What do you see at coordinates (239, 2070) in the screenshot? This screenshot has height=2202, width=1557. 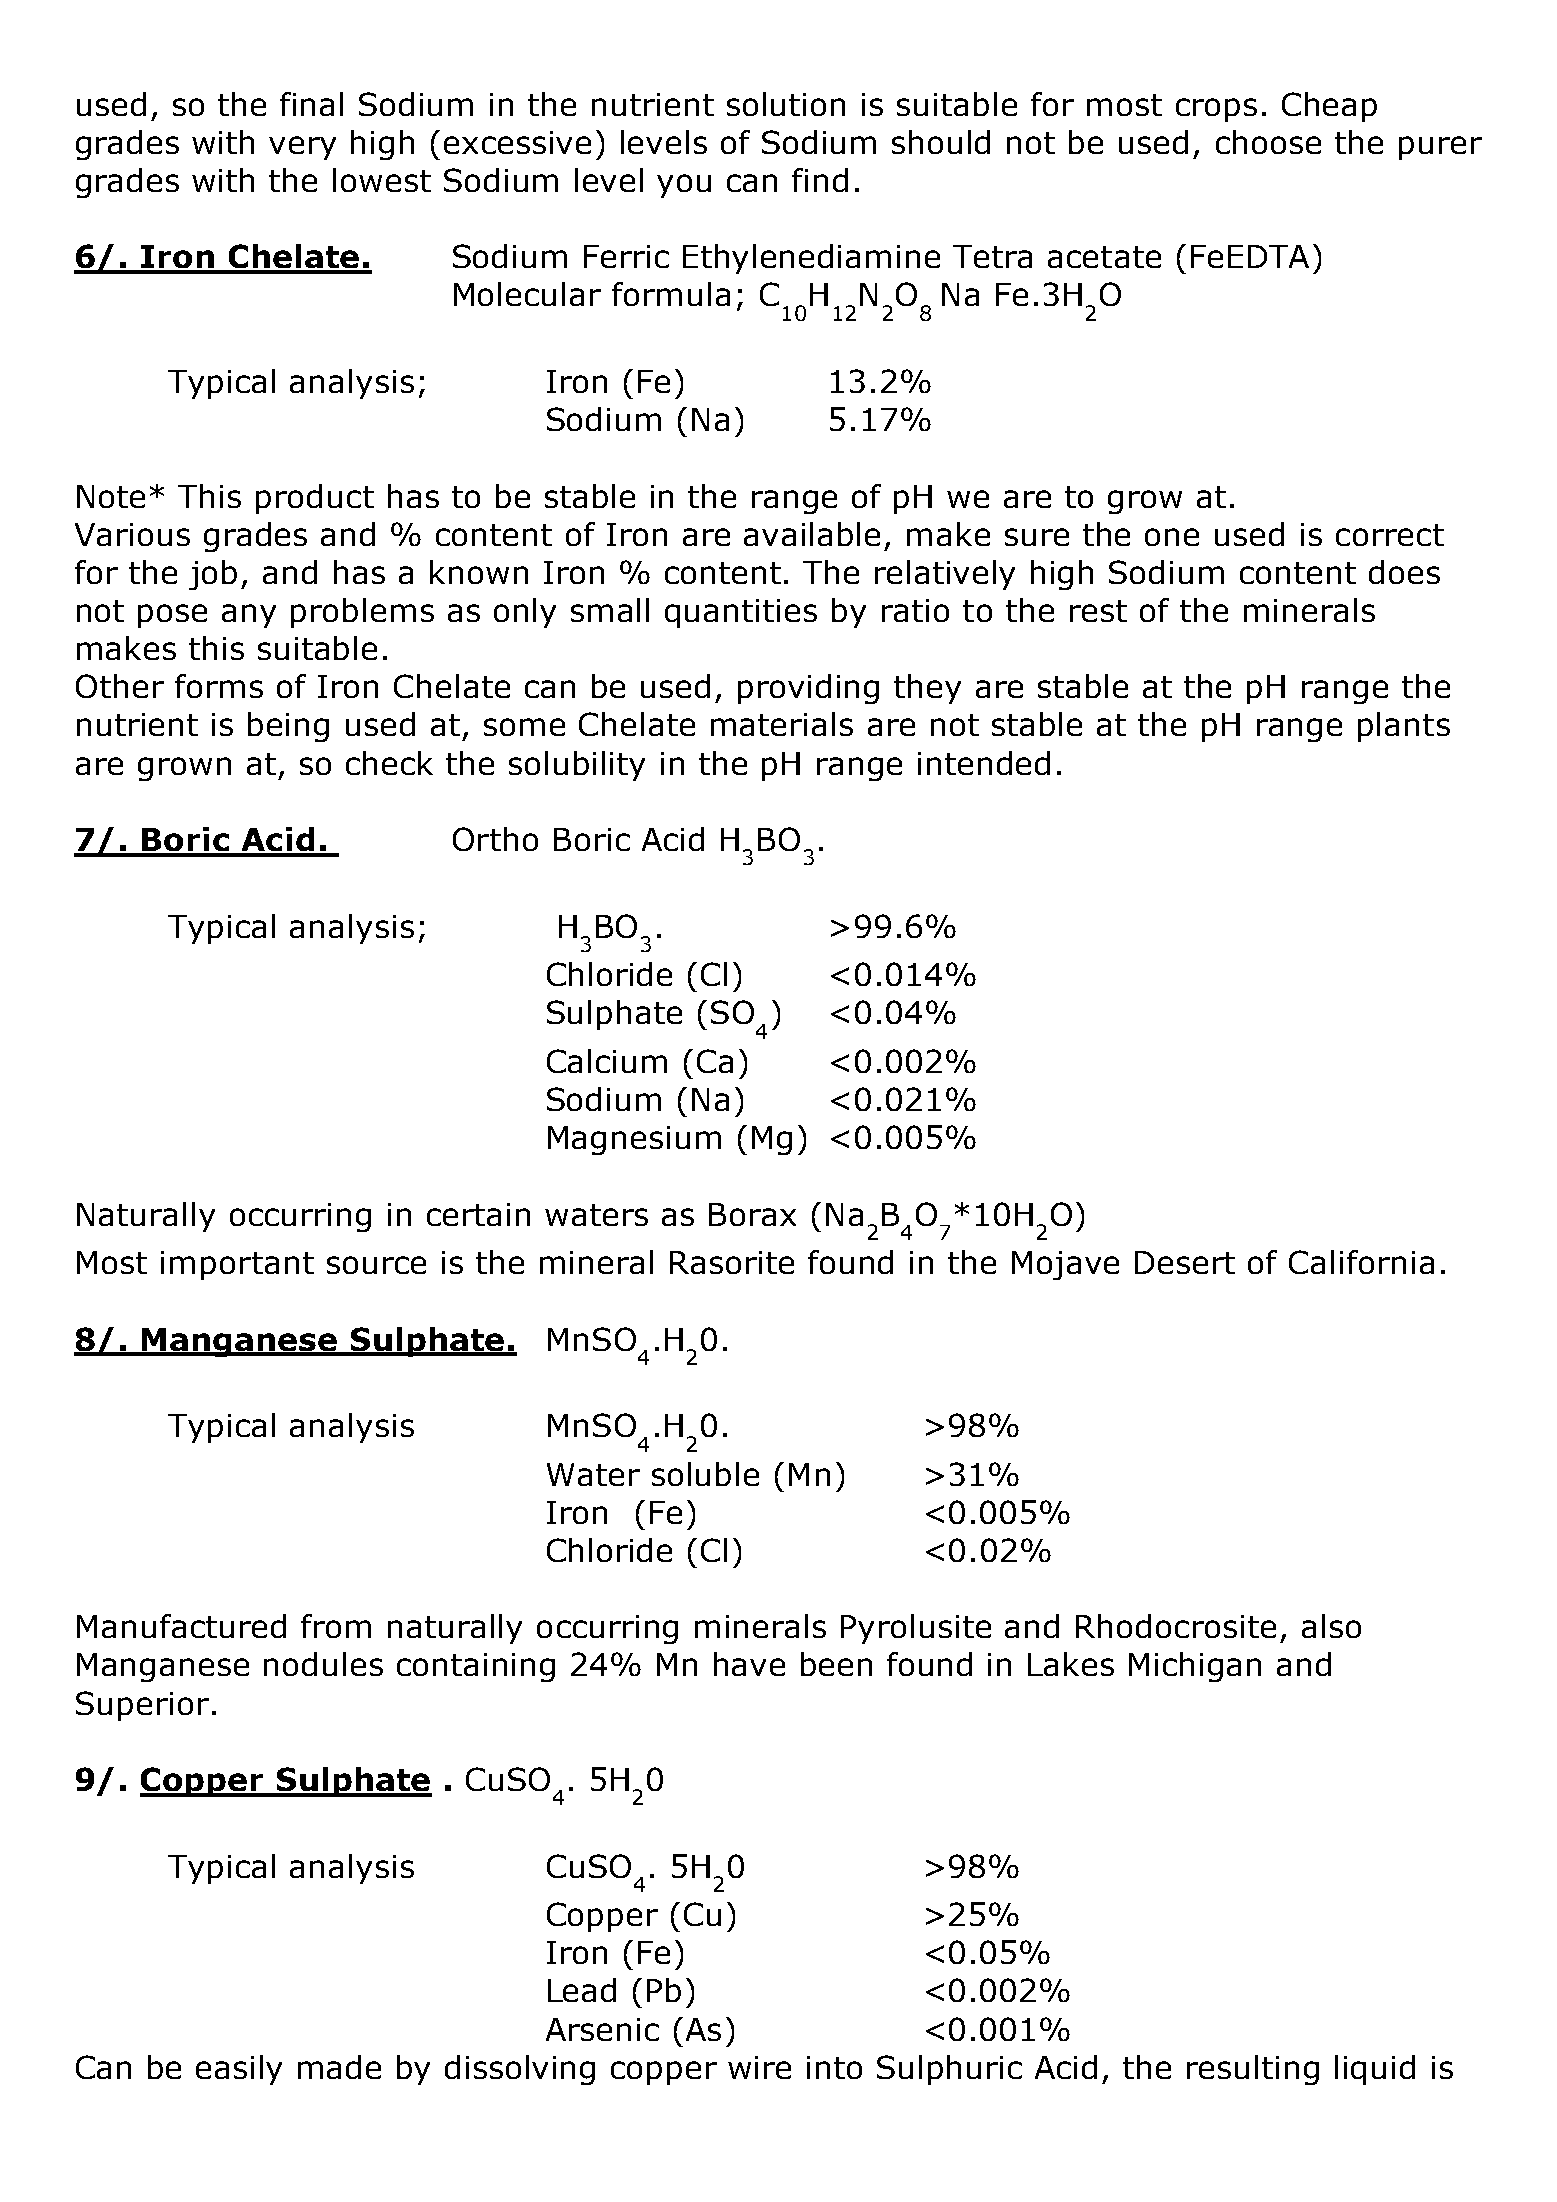 I see `easily` at bounding box center [239, 2070].
